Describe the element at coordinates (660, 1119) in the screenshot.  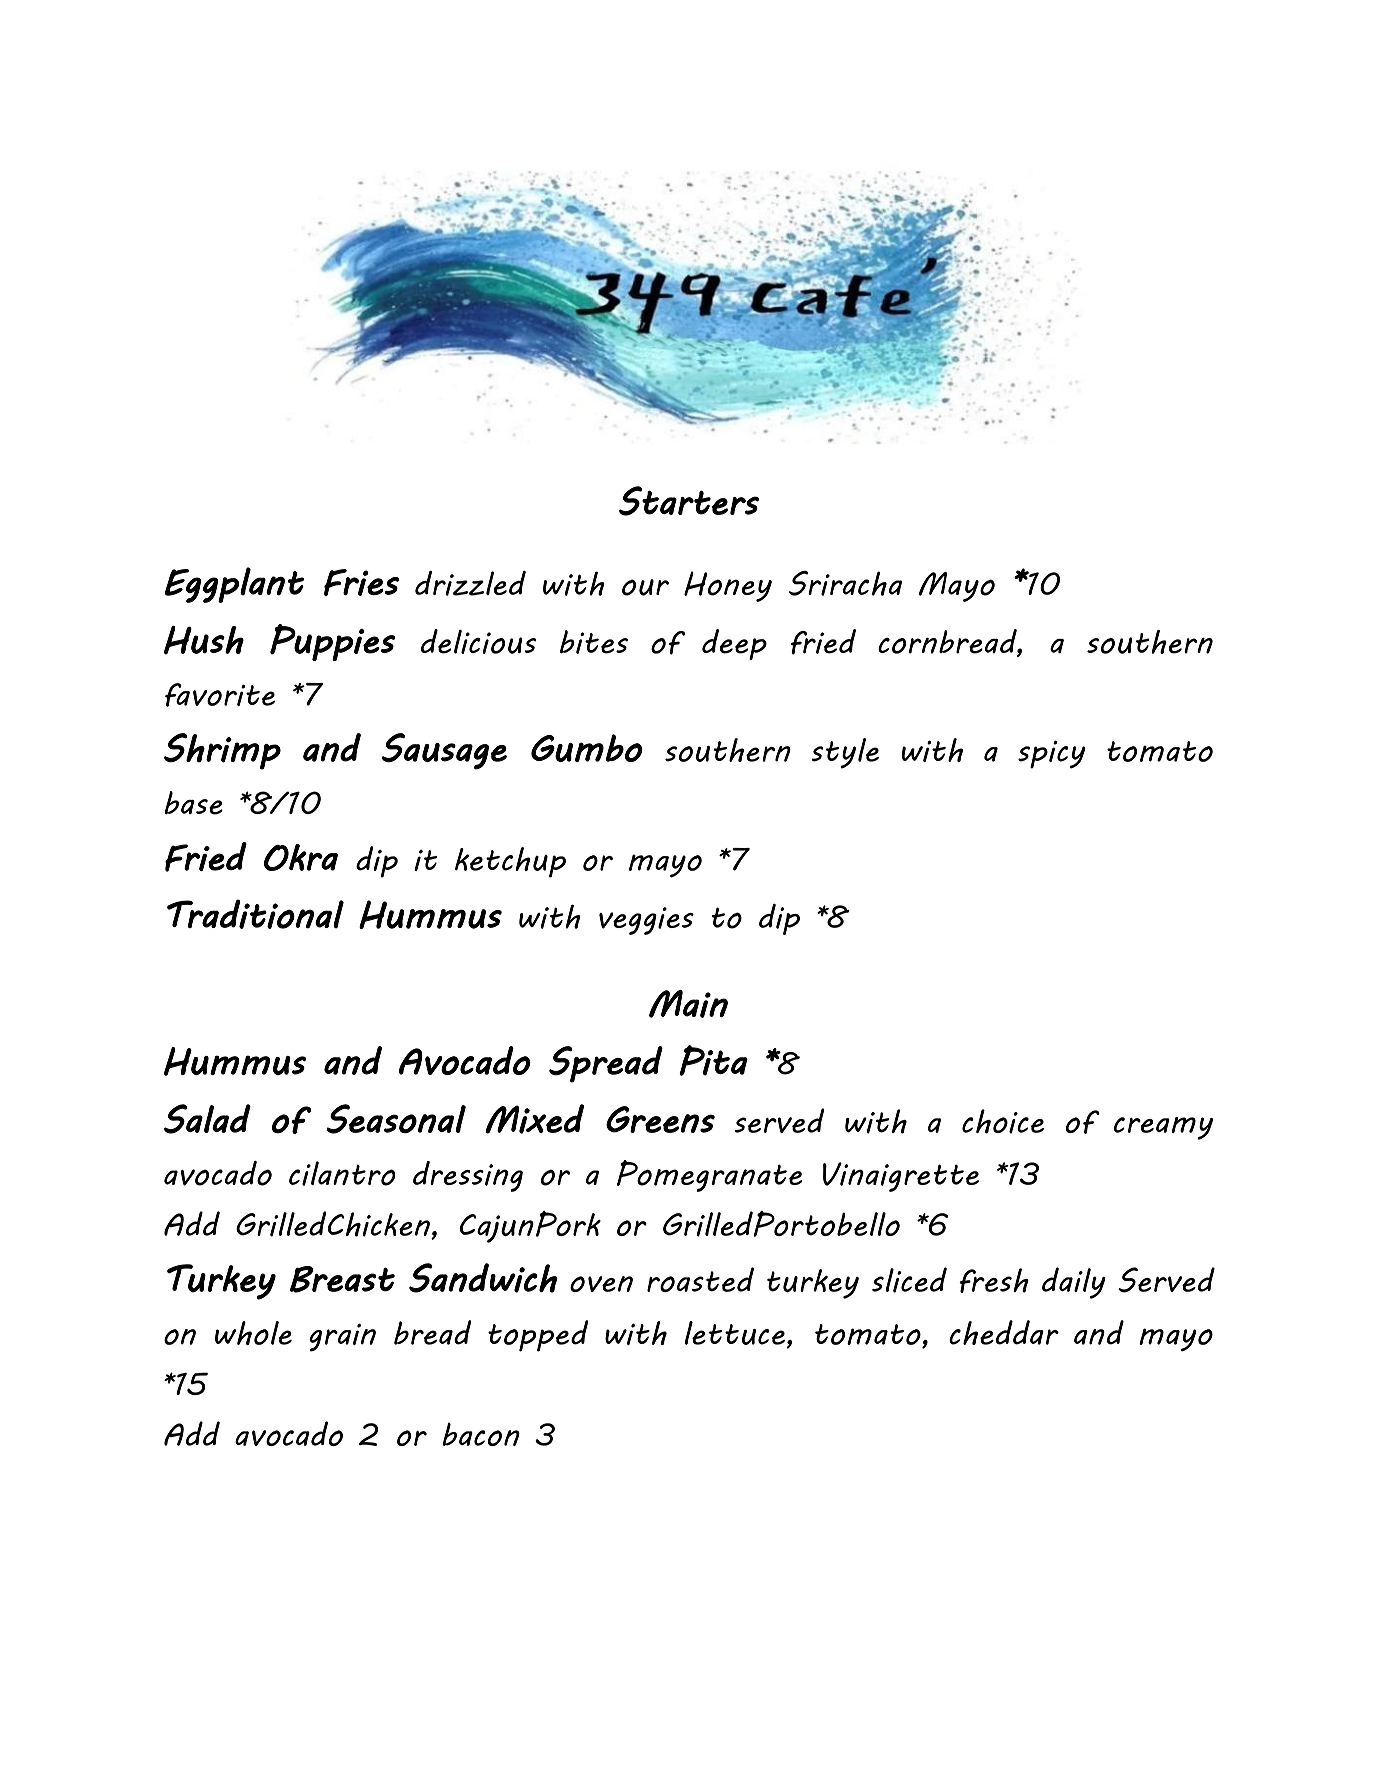
I see `Greens` at that location.
